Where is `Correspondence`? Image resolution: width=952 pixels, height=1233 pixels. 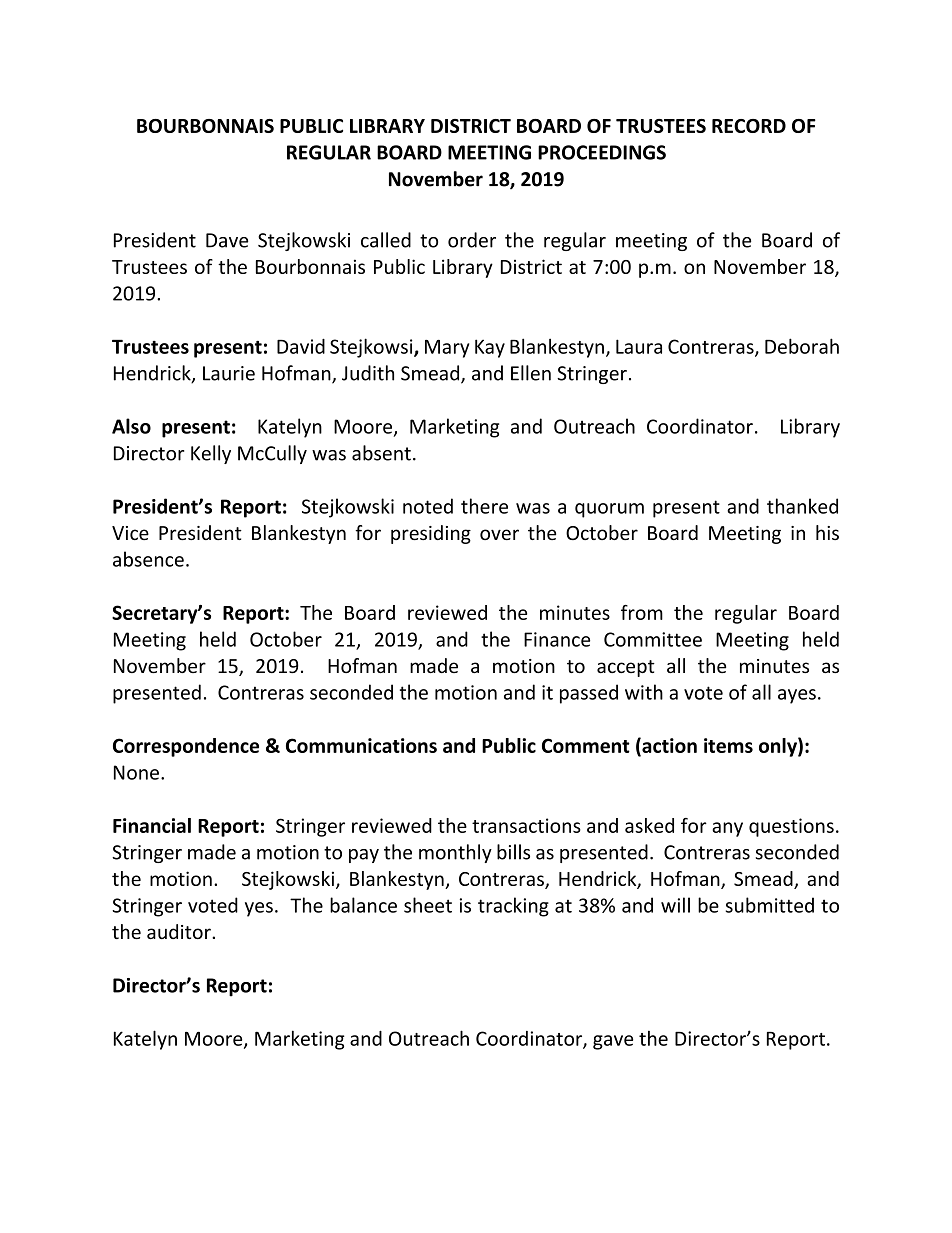
Correspondence is located at coordinates (186, 747).
